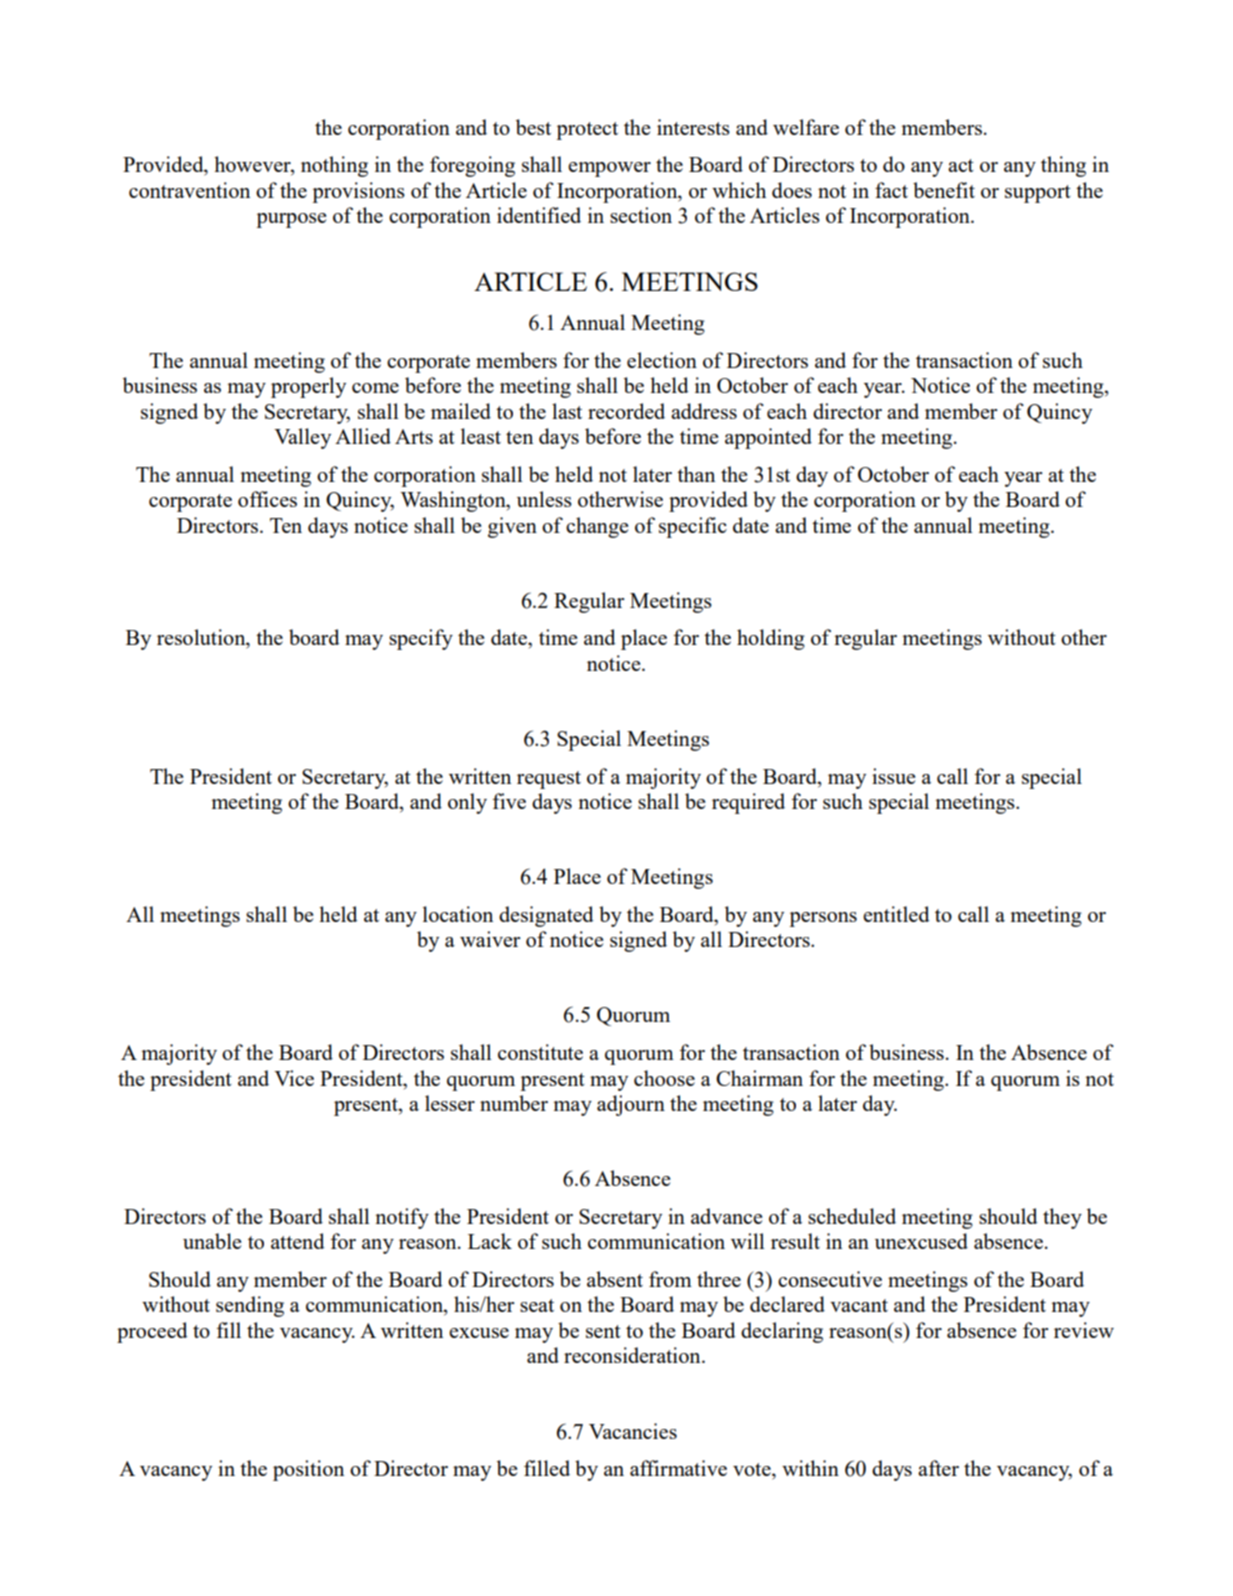  I want to click on holding, so click(771, 639).
